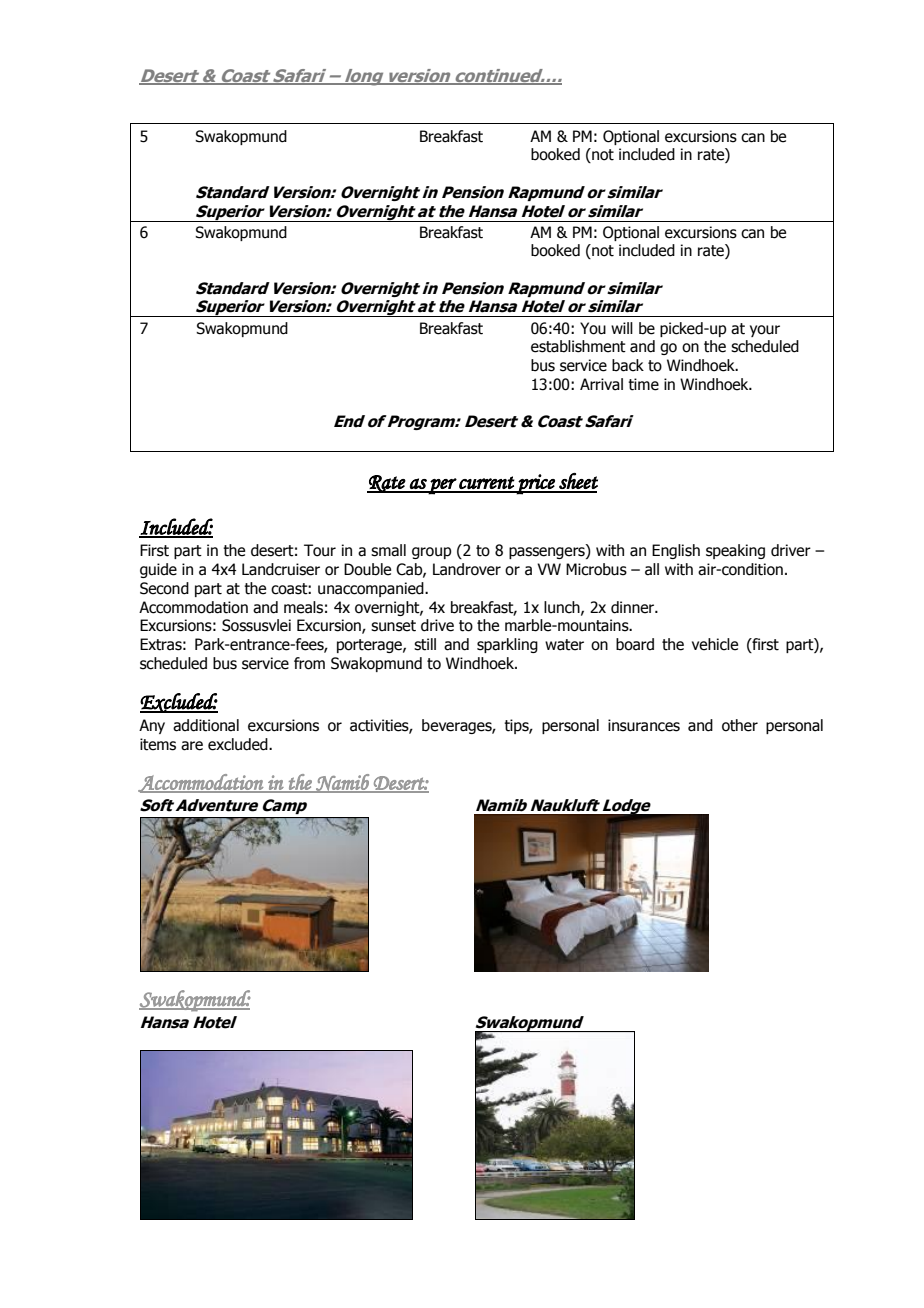 This screenshot has height=1308, width=924. What do you see at coordinates (425, 644) in the screenshot?
I see `still` at bounding box center [425, 644].
